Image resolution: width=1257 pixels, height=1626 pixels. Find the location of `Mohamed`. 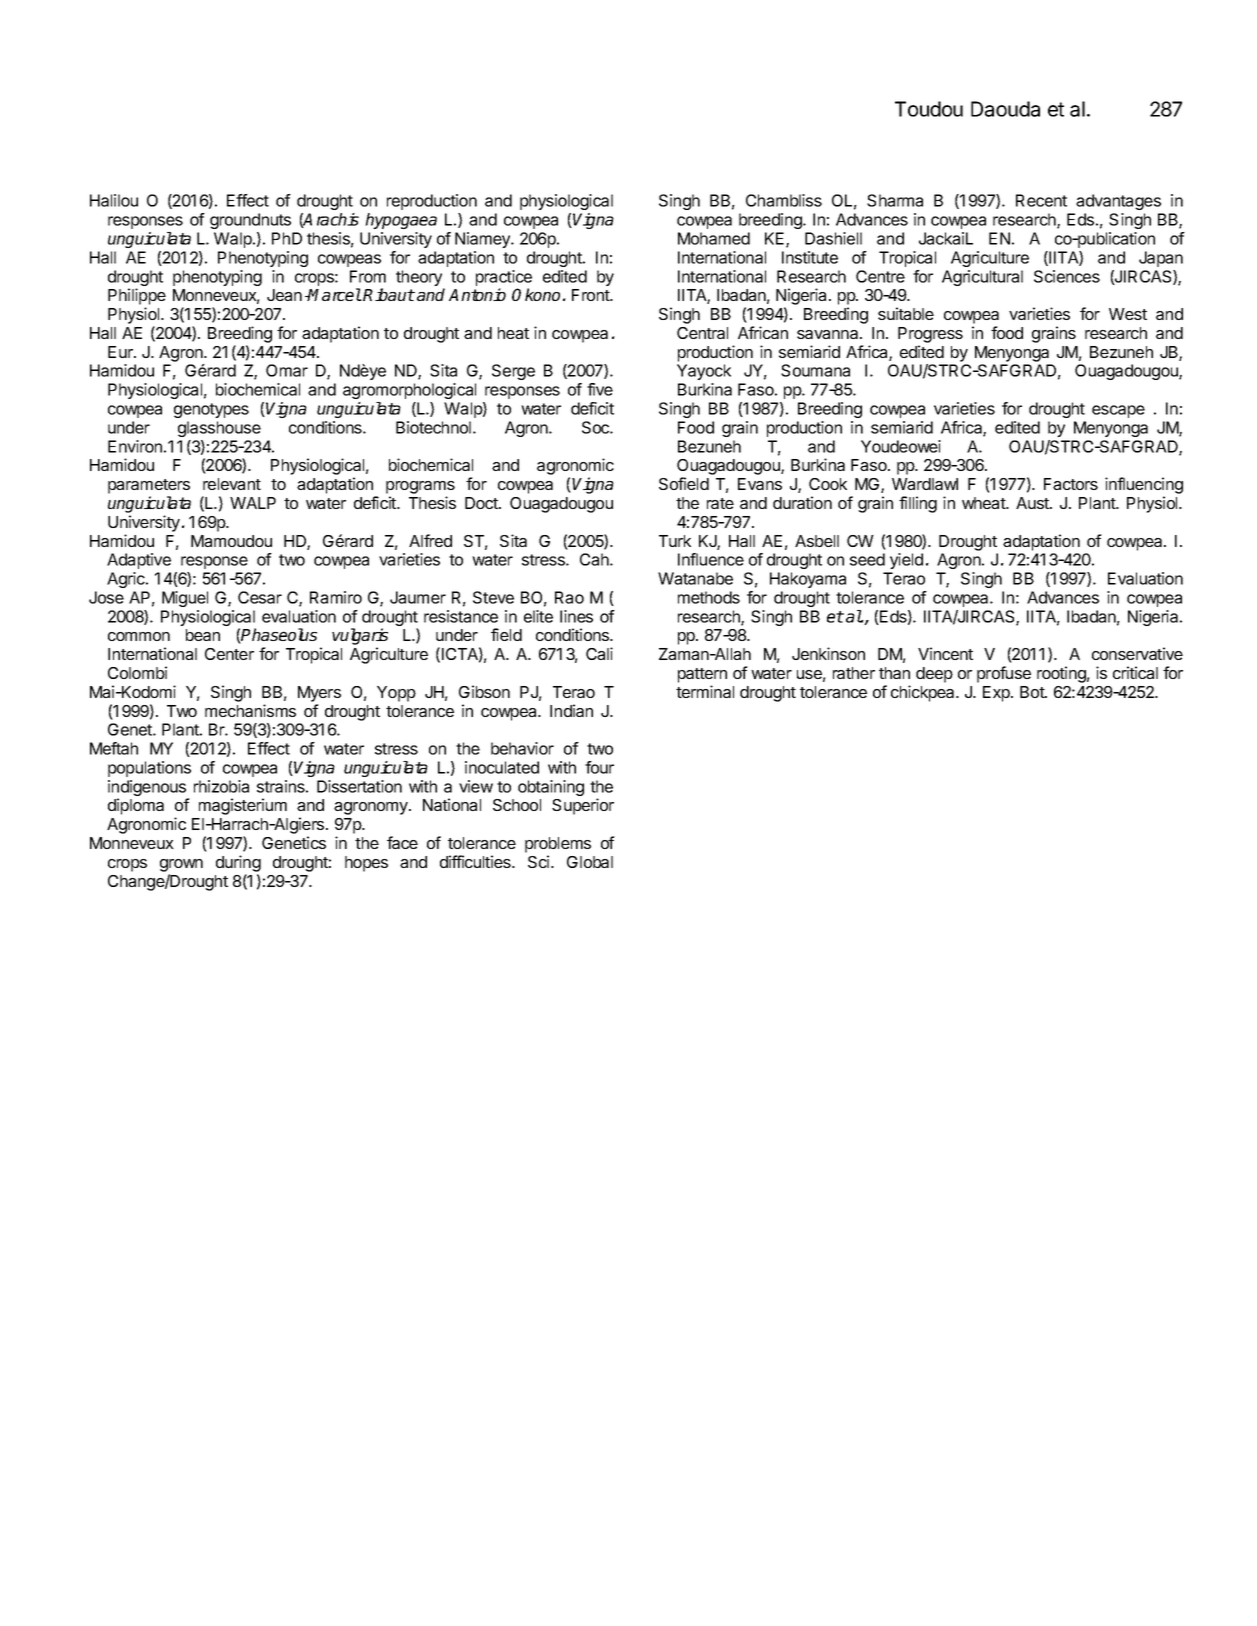

Mohamed is located at coordinates (714, 238).
